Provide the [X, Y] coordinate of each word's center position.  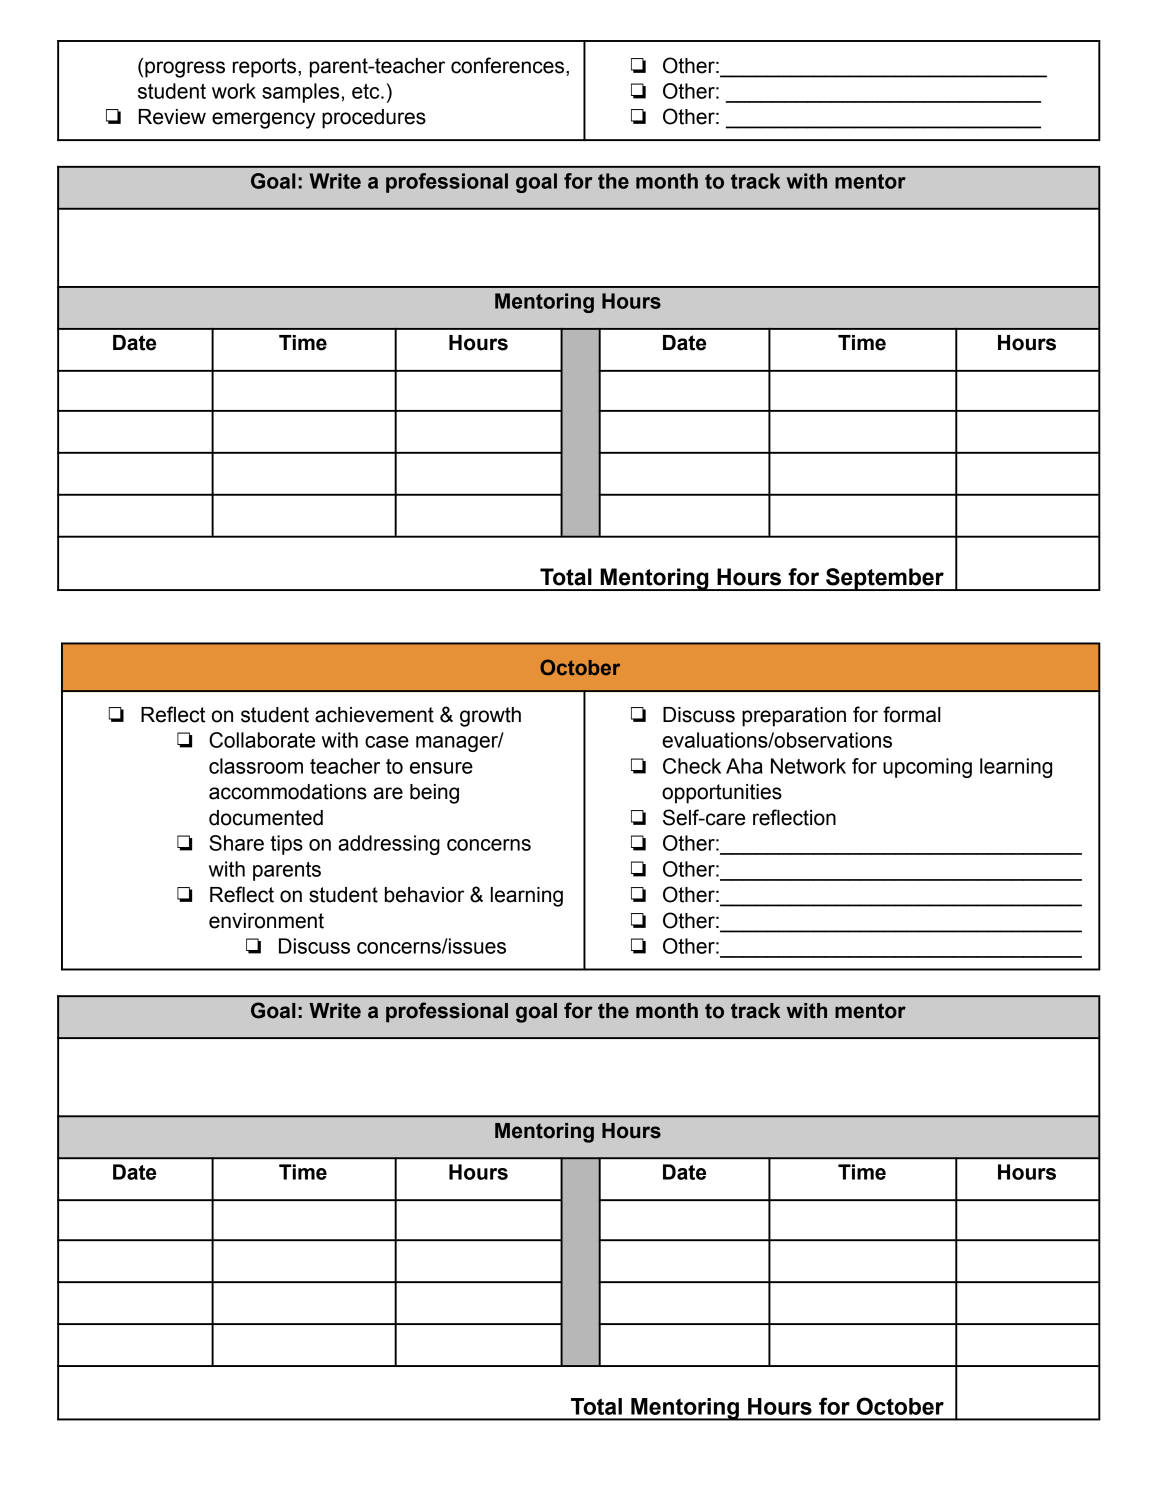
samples [300, 93]
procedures [374, 119]
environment [266, 921]
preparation [794, 717]
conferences [509, 65]
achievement [374, 715]
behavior [424, 895]
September [885, 579]
